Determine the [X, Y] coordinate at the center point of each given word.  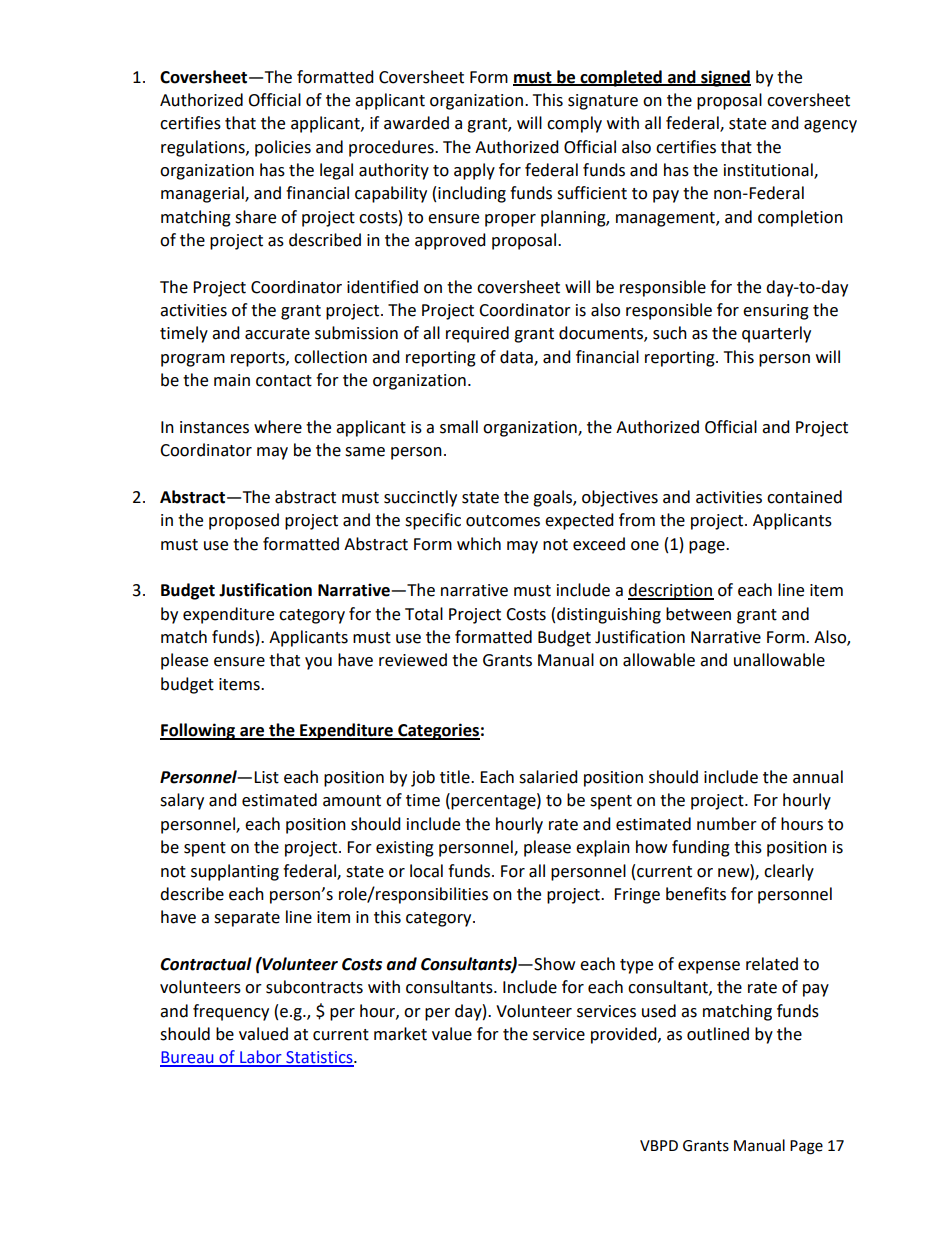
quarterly [776, 334]
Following [199, 731]
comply [574, 124]
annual [818, 777]
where [278, 427]
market [400, 1034]
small [459, 427]
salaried [548, 777]
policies [283, 148]
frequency [231, 1012]
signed [725, 78]
